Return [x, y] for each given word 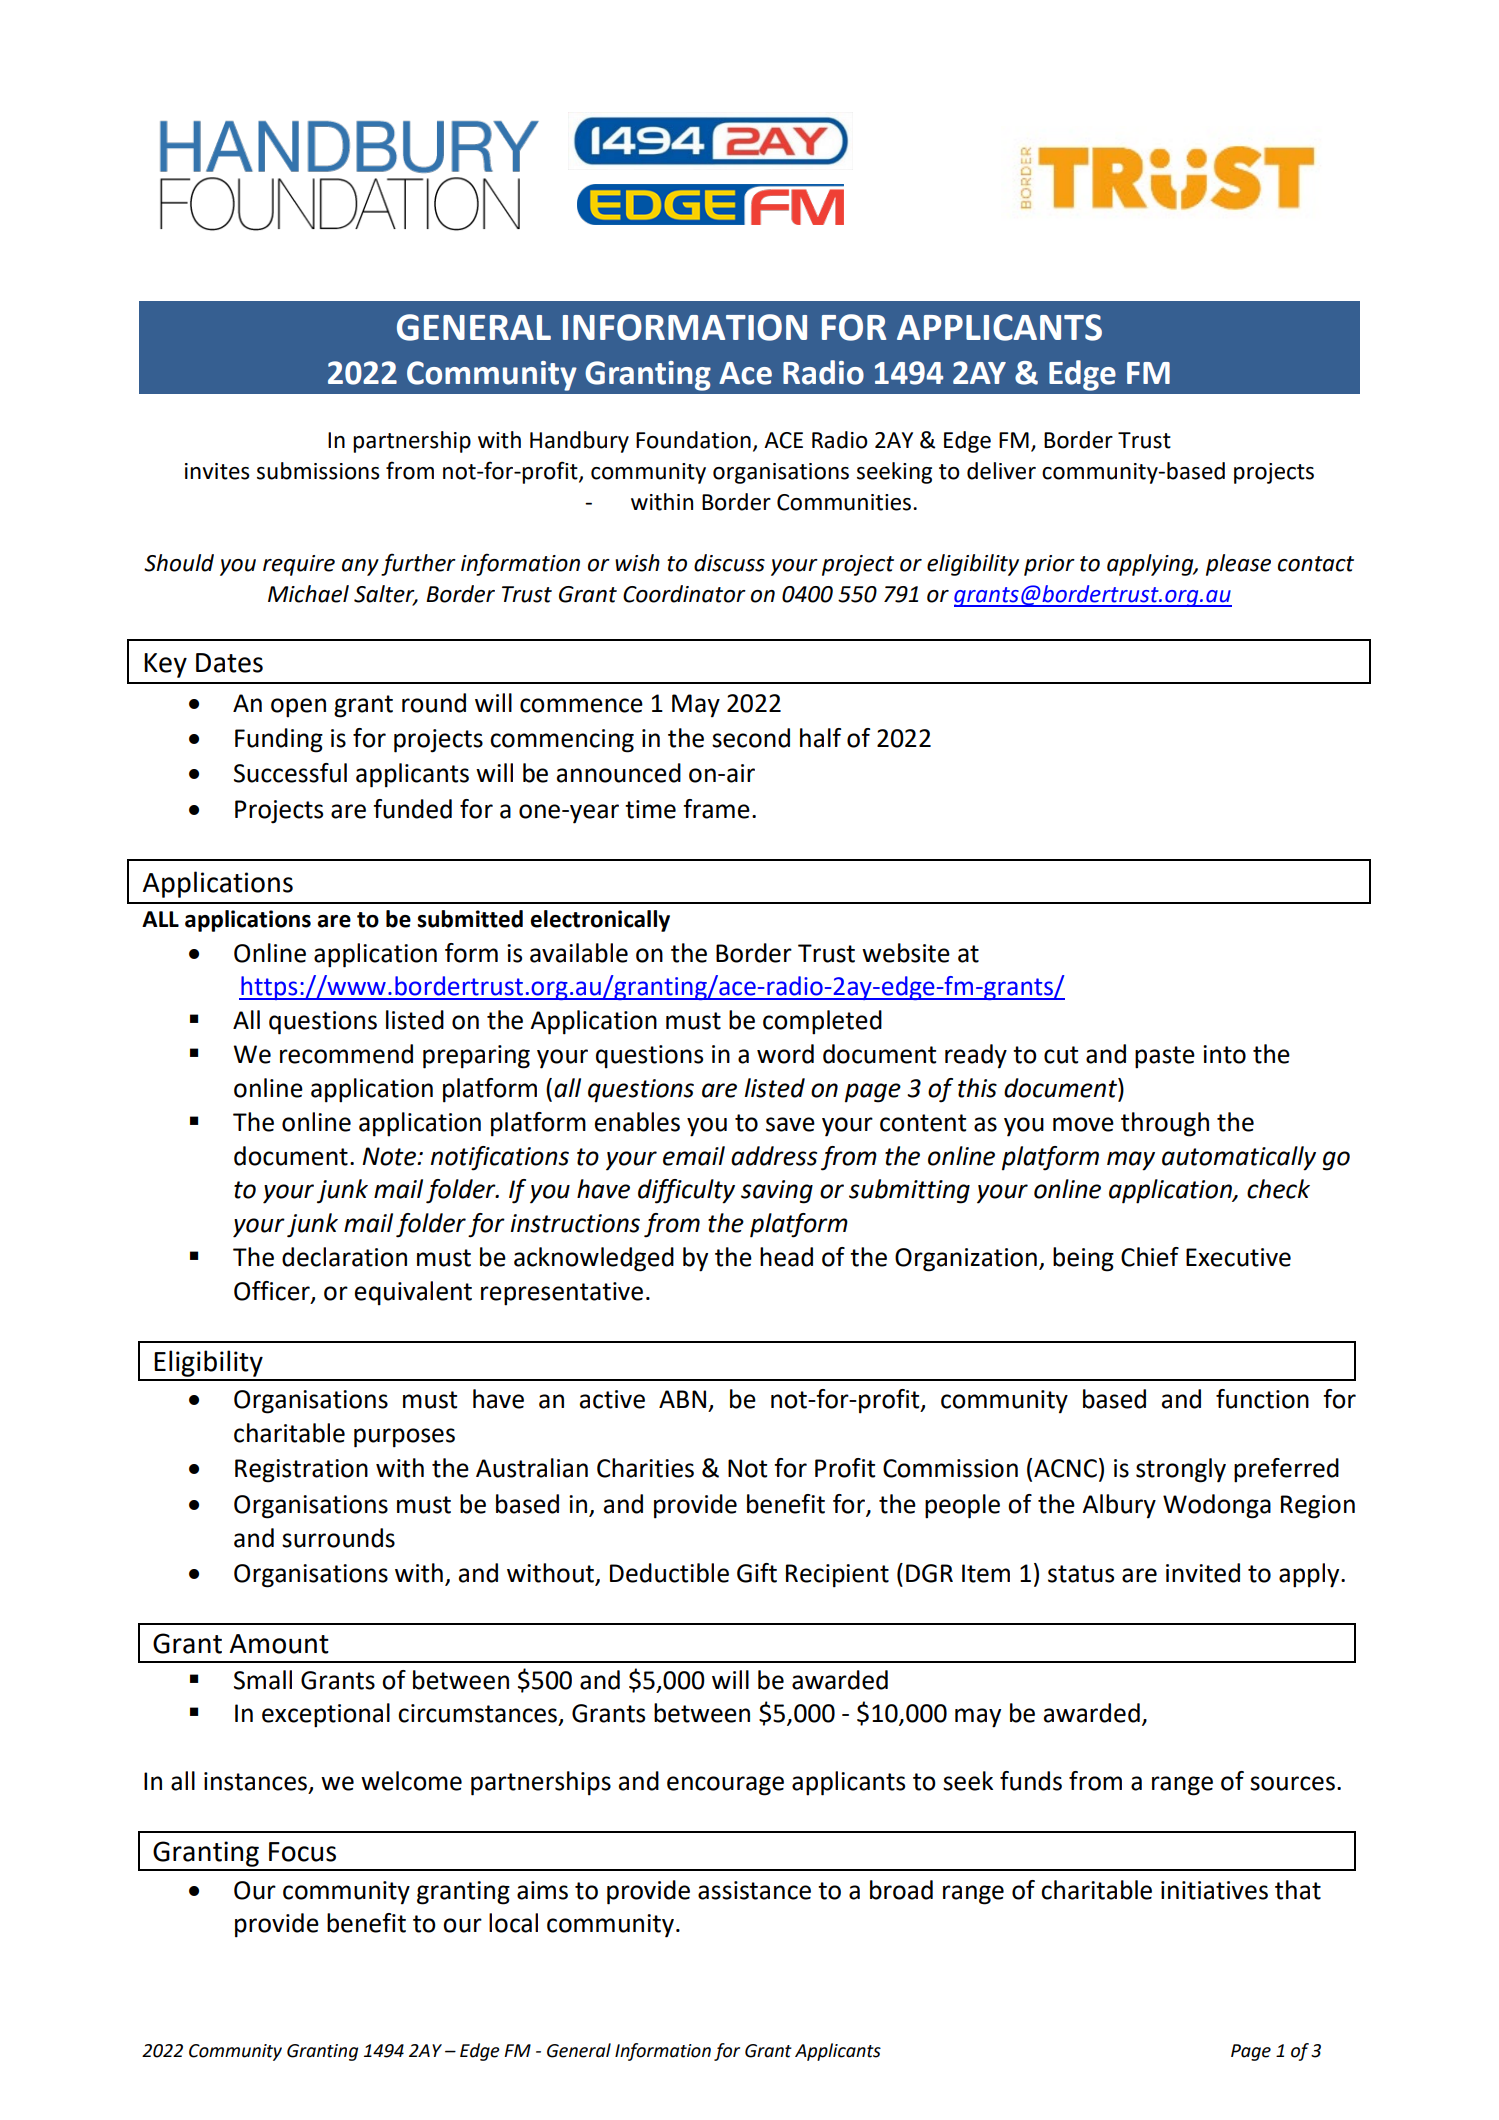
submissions [318, 471]
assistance [754, 1890]
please [1238, 565]
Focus [302, 1852]
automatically [1239, 1158]
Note [390, 1156]
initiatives [1214, 1890]
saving [777, 1192]
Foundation [693, 440]
